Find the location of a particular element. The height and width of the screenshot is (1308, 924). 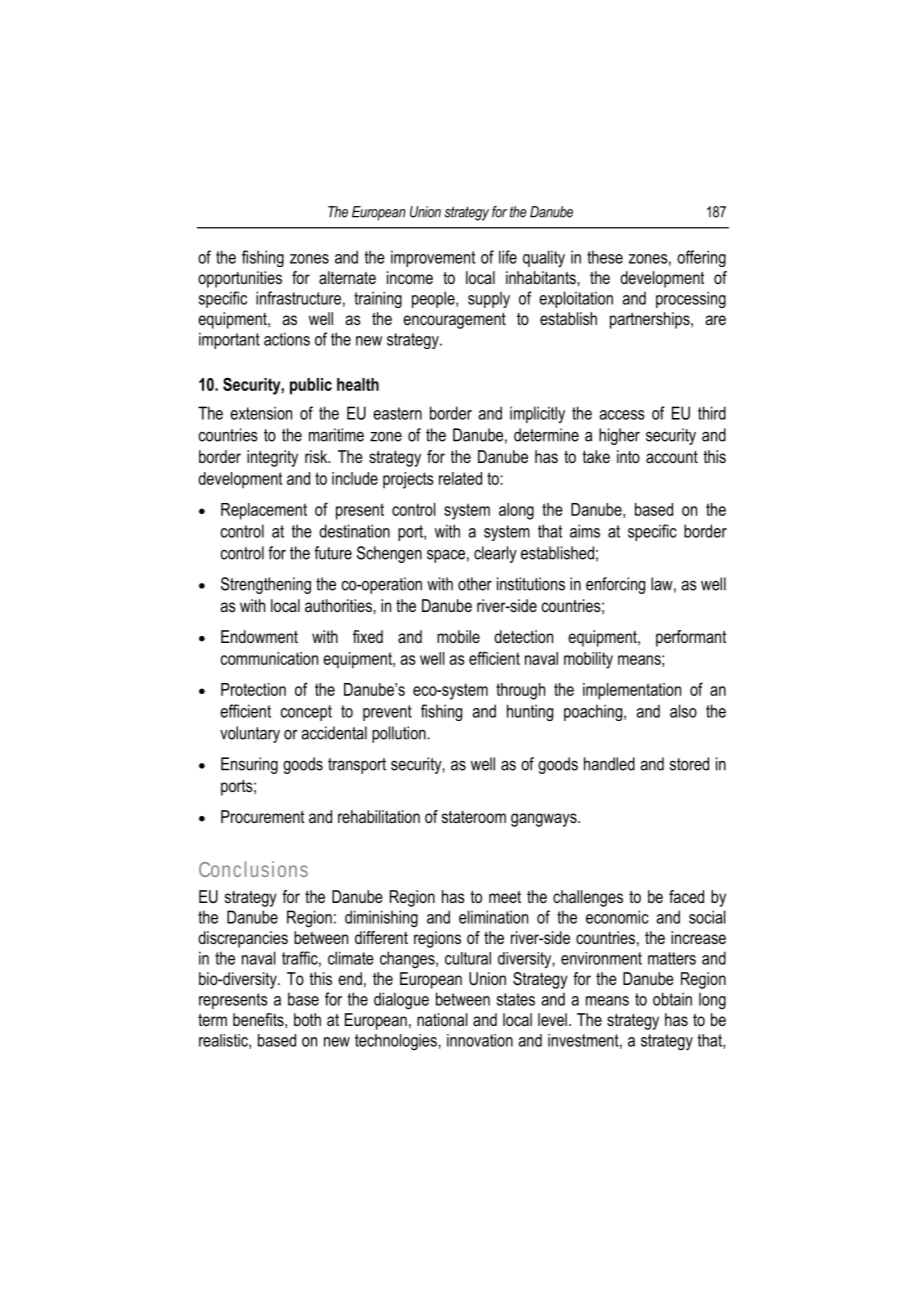

performant is located at coordinates (691, 638).
